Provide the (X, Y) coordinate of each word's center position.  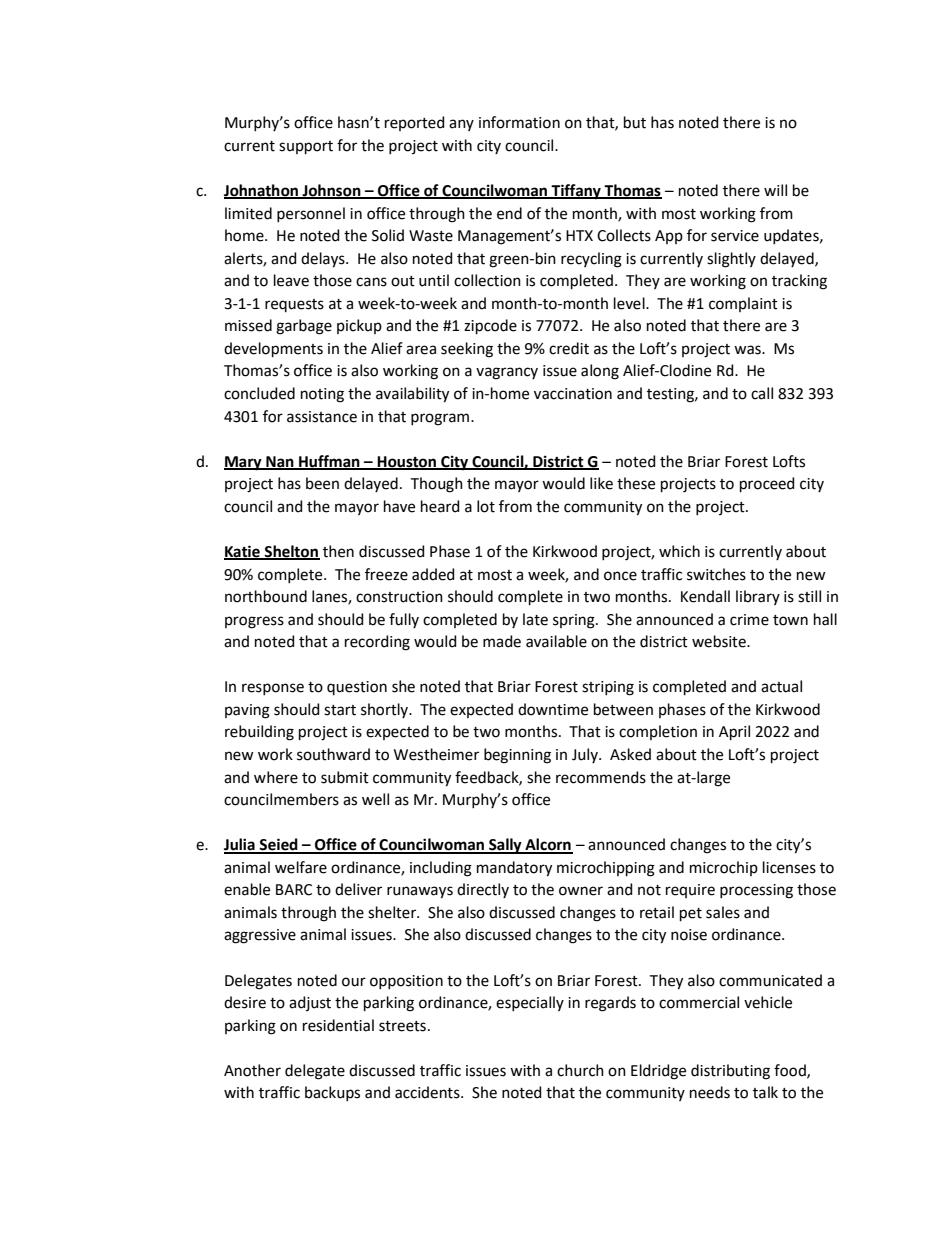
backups (332, 1093)
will (775, 190)
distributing (730, 1072)
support (306, 147)
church (580, 1070)
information (519, 122)
